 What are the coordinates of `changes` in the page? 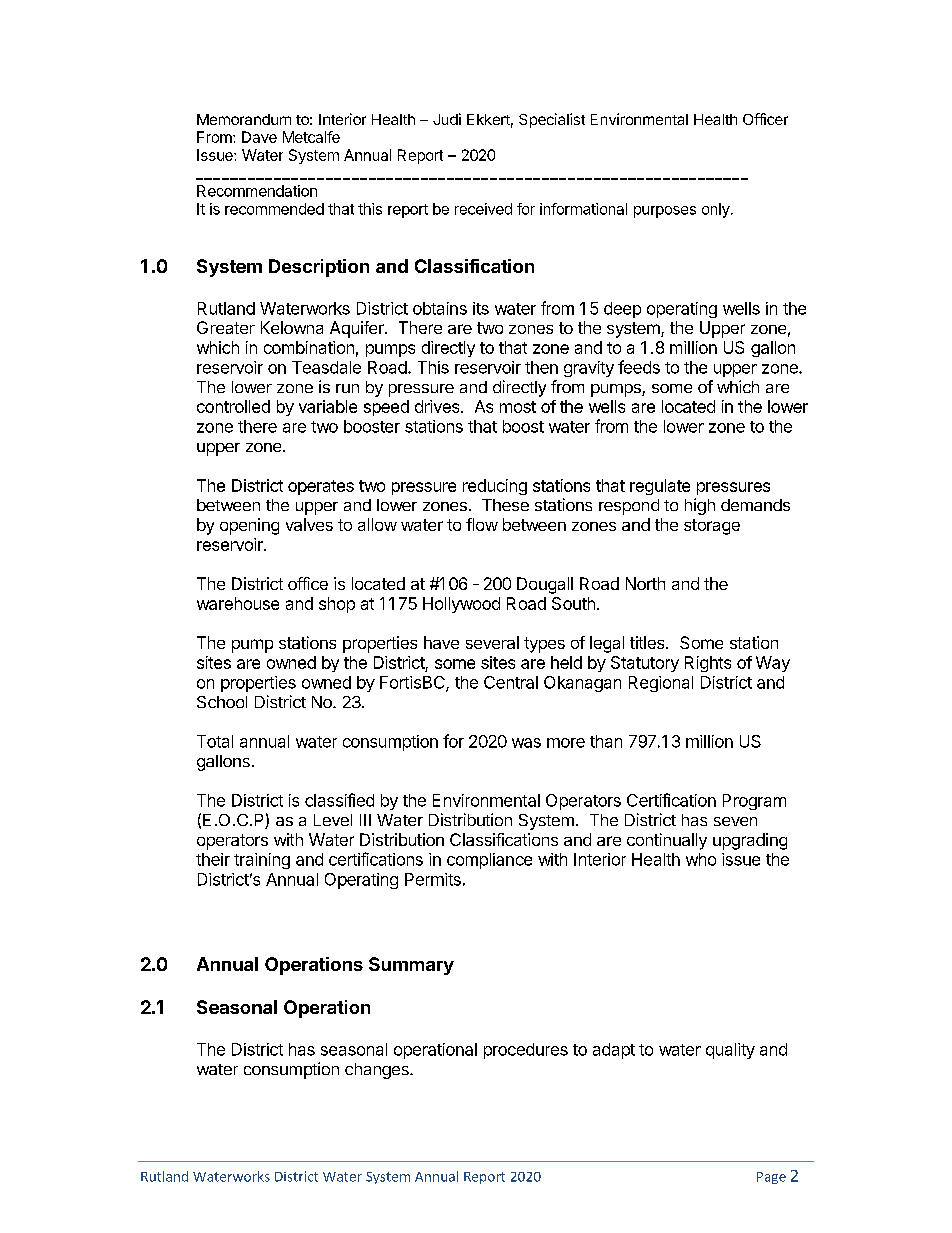 It's located at (378, 1071).
